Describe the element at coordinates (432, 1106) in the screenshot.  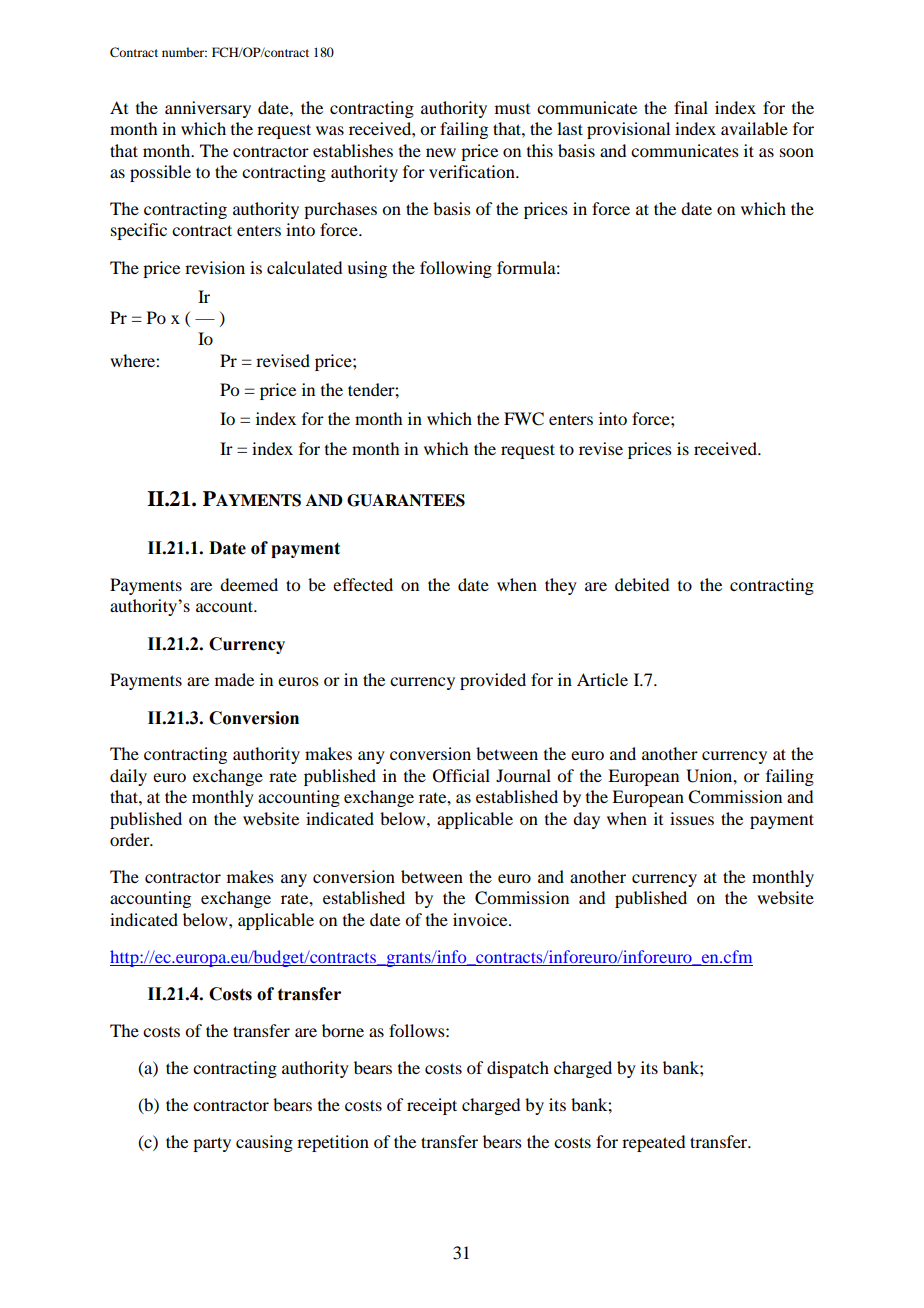
I see `receipt` at that location.
